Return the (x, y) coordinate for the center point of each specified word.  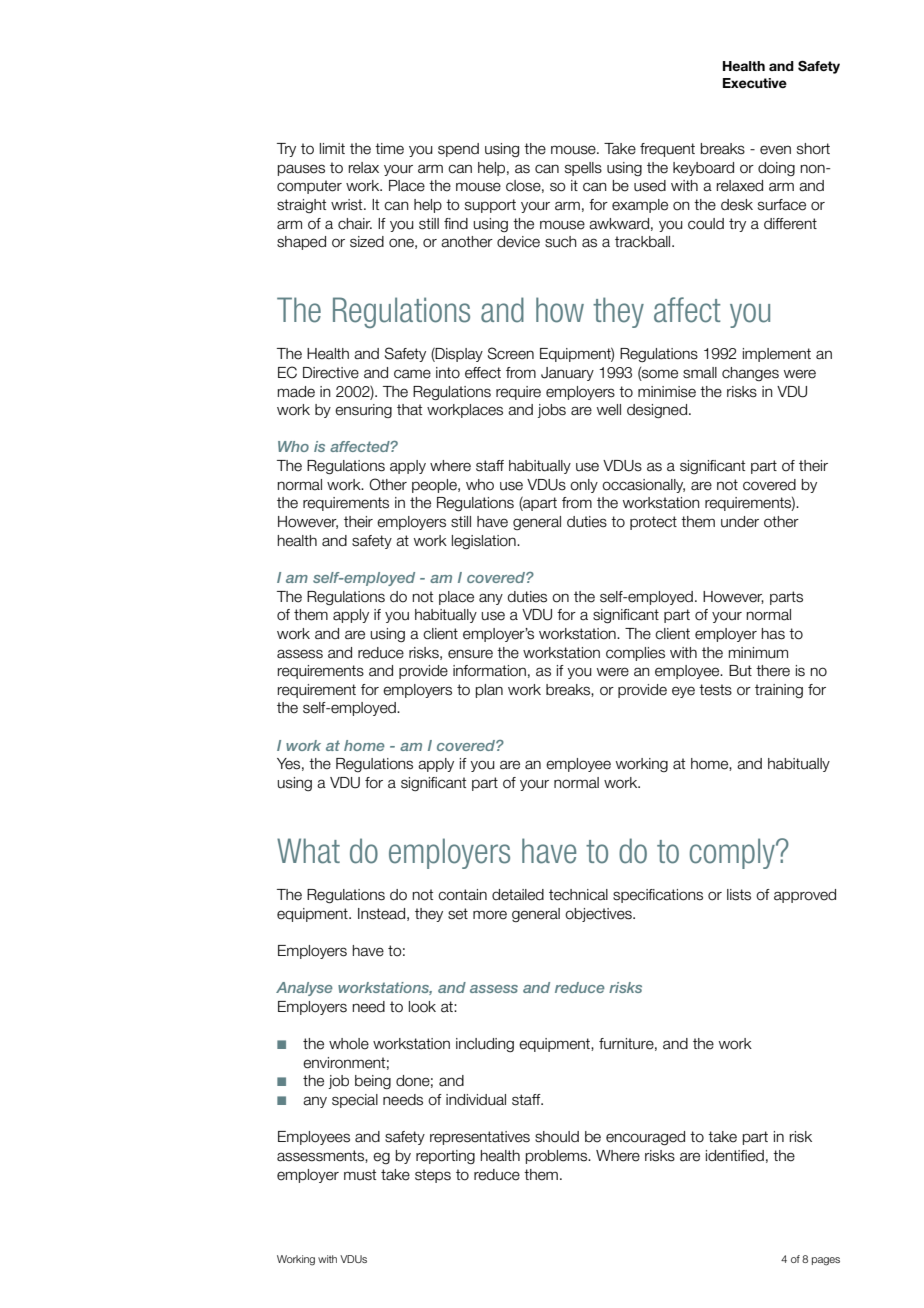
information (489, 671)
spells (583, 169)
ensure (470, 654)
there (773, 671)
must (360, 1175)
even (775, 150)
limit (332, 148)
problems (558, 1157)
